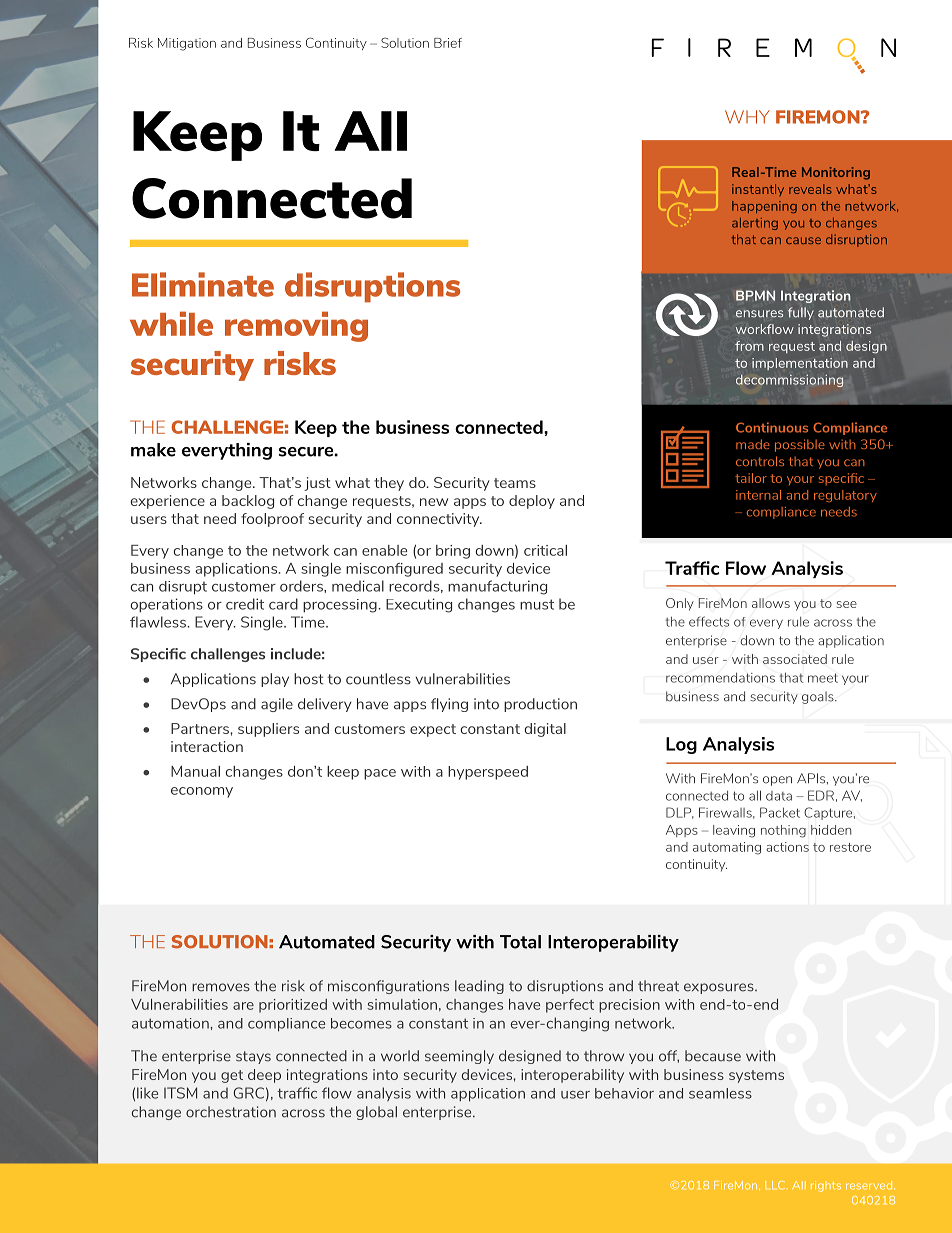  What do you see at coordinates (448, 43) in the screenshot?
I see `Brief` at bounding box center [448, 43].
